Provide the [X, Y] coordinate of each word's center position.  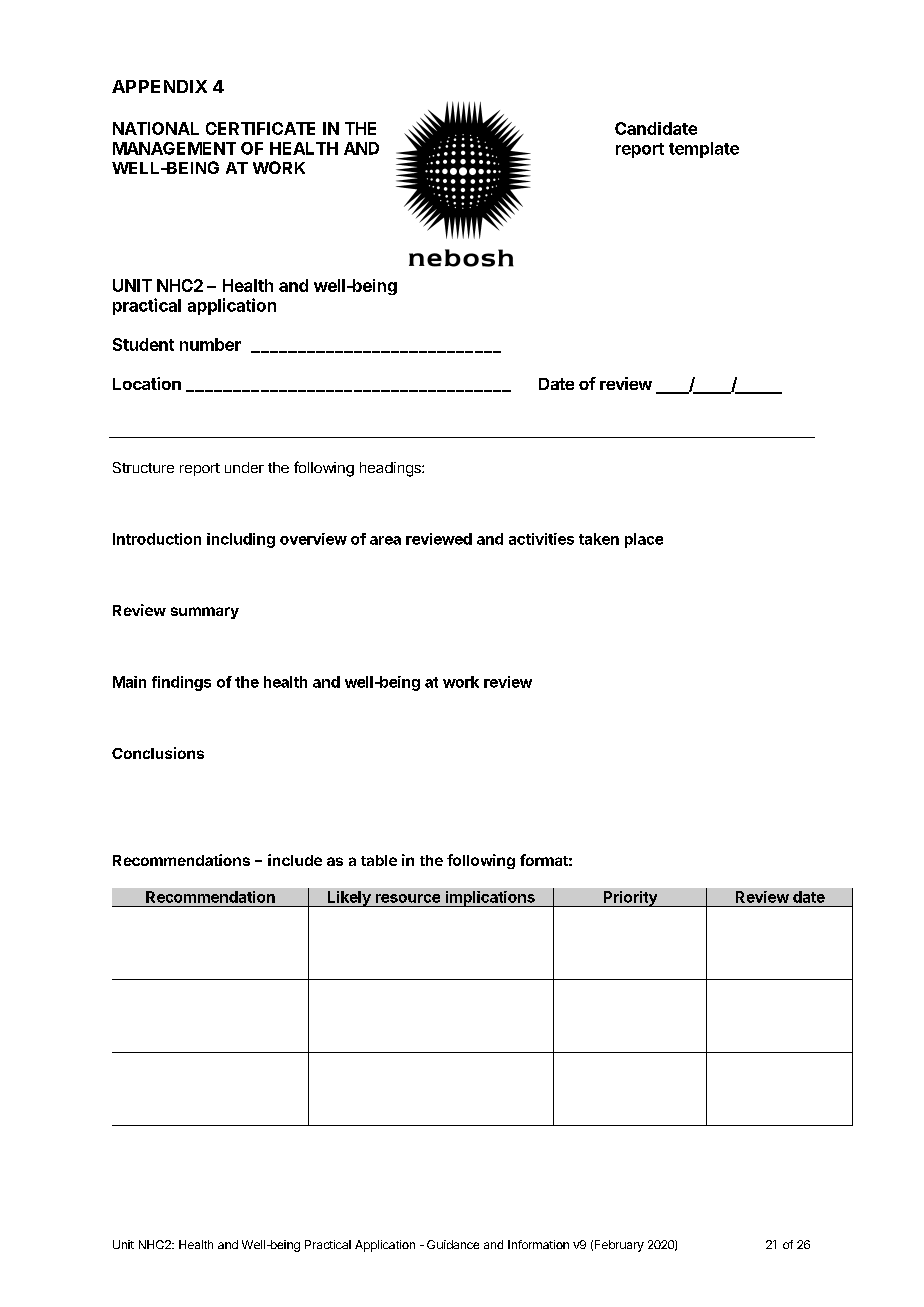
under [244, 467]
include [295, 860]
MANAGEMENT [174, 148]
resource [408, 898]
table [379, 860]
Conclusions [158, 753]
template [704, 150]
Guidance [453, 1244]
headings [391, 469]
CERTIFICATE [260, 128]
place [644, 540]
